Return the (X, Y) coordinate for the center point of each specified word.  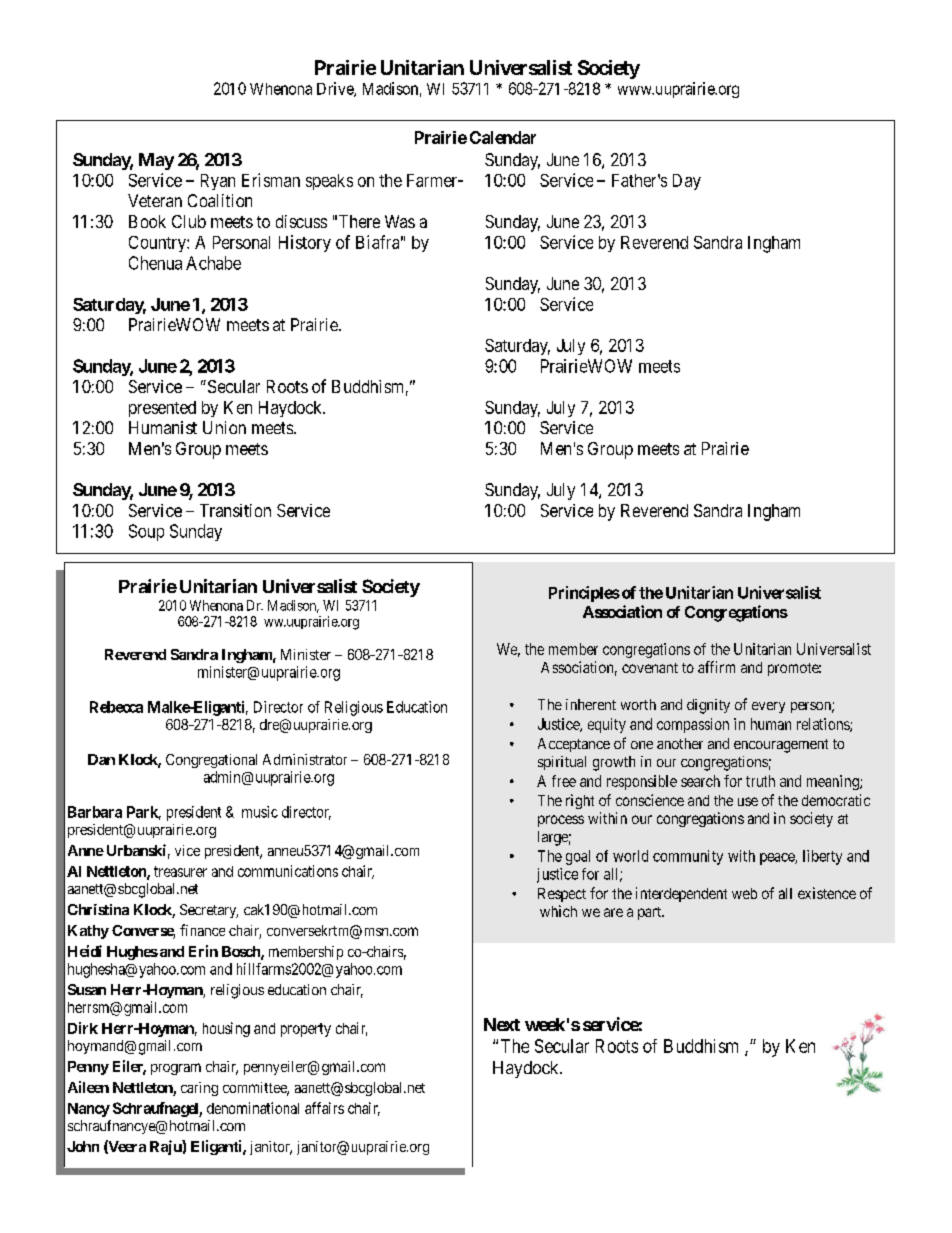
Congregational (211, 761)
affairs (324, 1108)
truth (760, 781)
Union (224, 427)
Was (400, 221)
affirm (716, 667)
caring (199, 1089)
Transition (235, 510)
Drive (336, 89)
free (564, 781)
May (156, 161)
